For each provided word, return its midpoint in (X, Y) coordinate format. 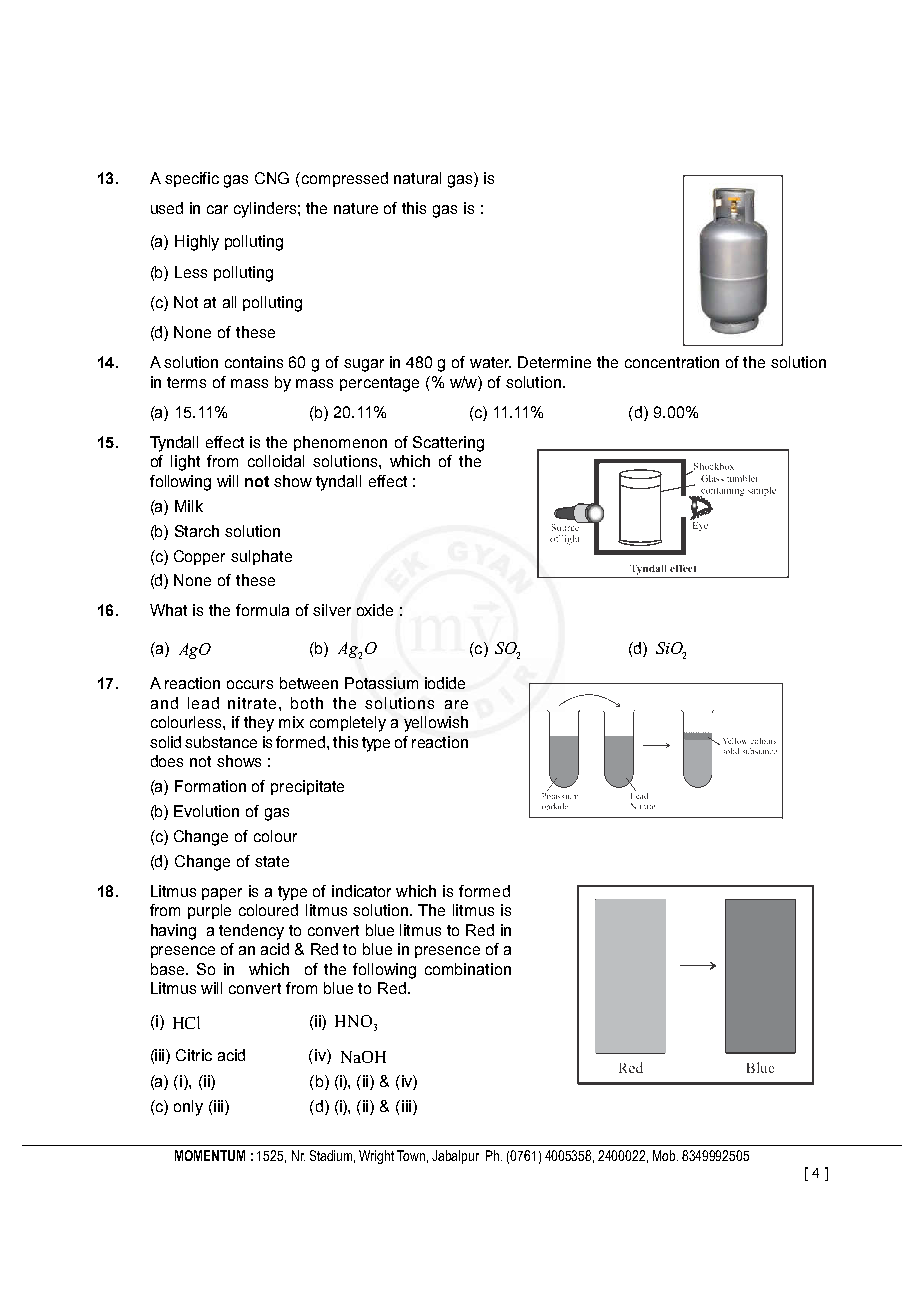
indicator (361, 891)
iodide (445, 683)
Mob (665, 1155)
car (217, 209)
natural (417, 178)
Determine (554, 362)
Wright (376, 1157)
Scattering (448, 444)
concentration (672, 362)
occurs (250, 684)
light (185, 463)
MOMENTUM (210, 1155)
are (456, 704)
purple (209, 911)
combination (468, 969)
